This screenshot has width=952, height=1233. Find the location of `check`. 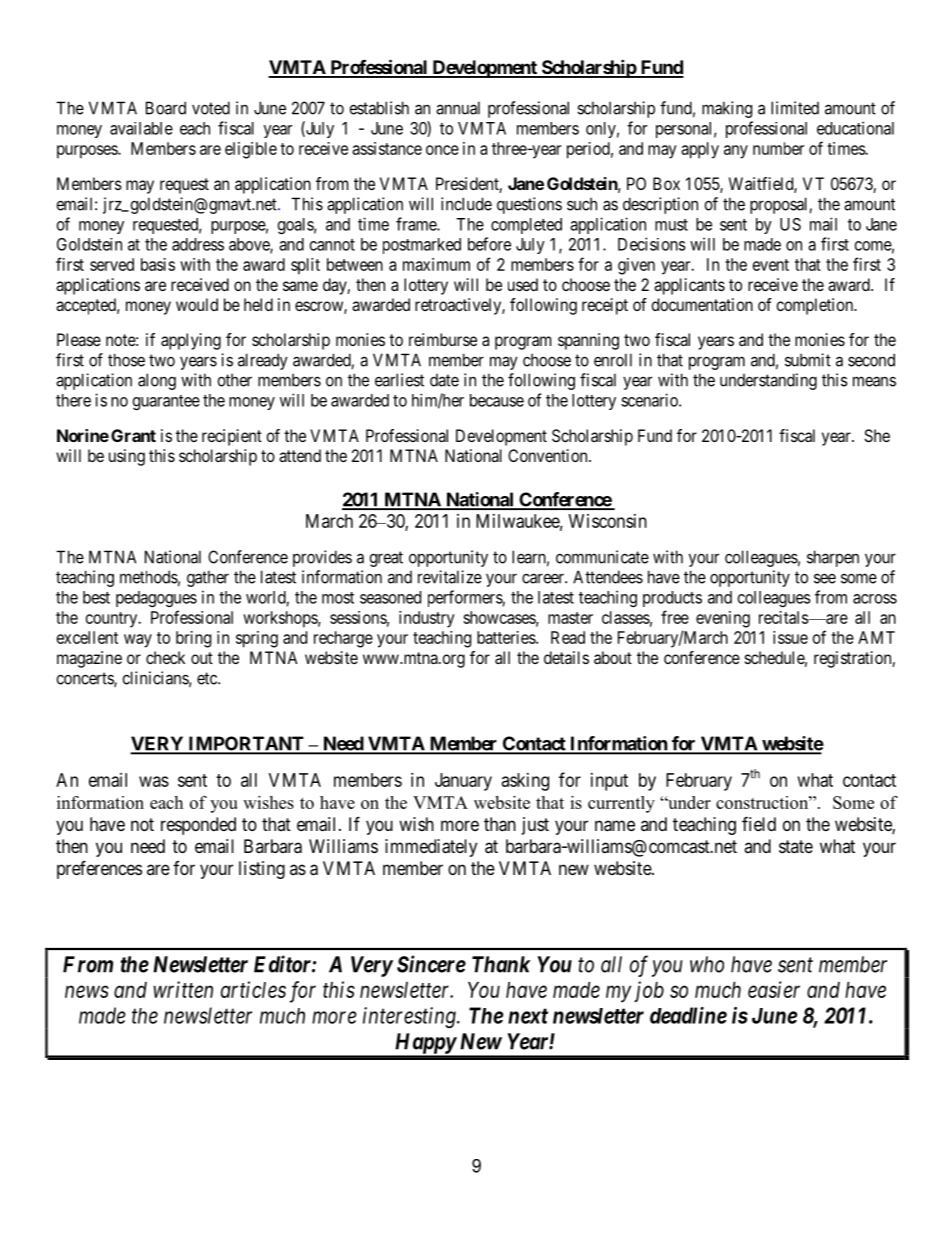

check is located at coordinates (165, 657).
